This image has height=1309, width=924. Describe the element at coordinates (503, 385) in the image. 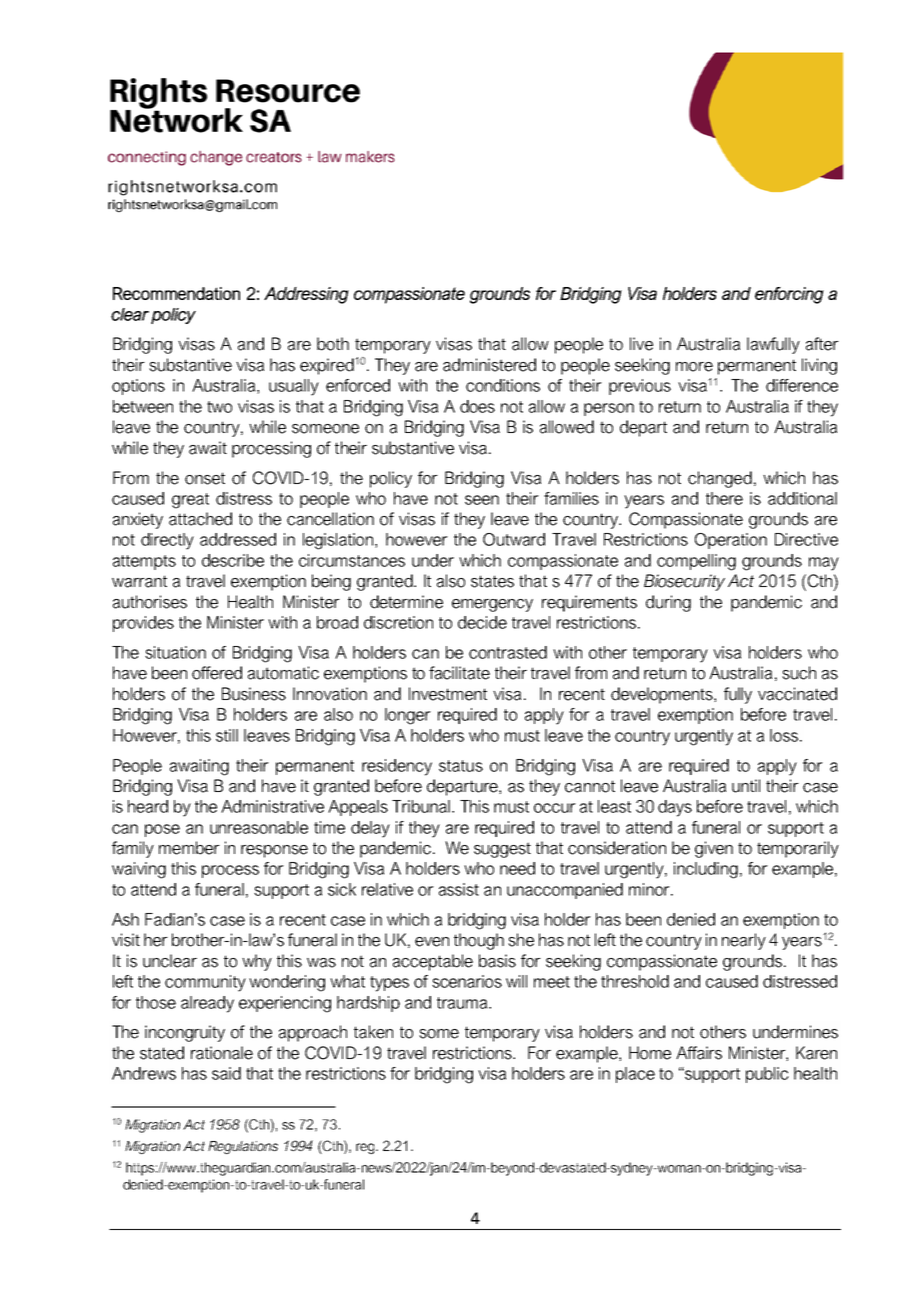

I see `conditions` at that location.
